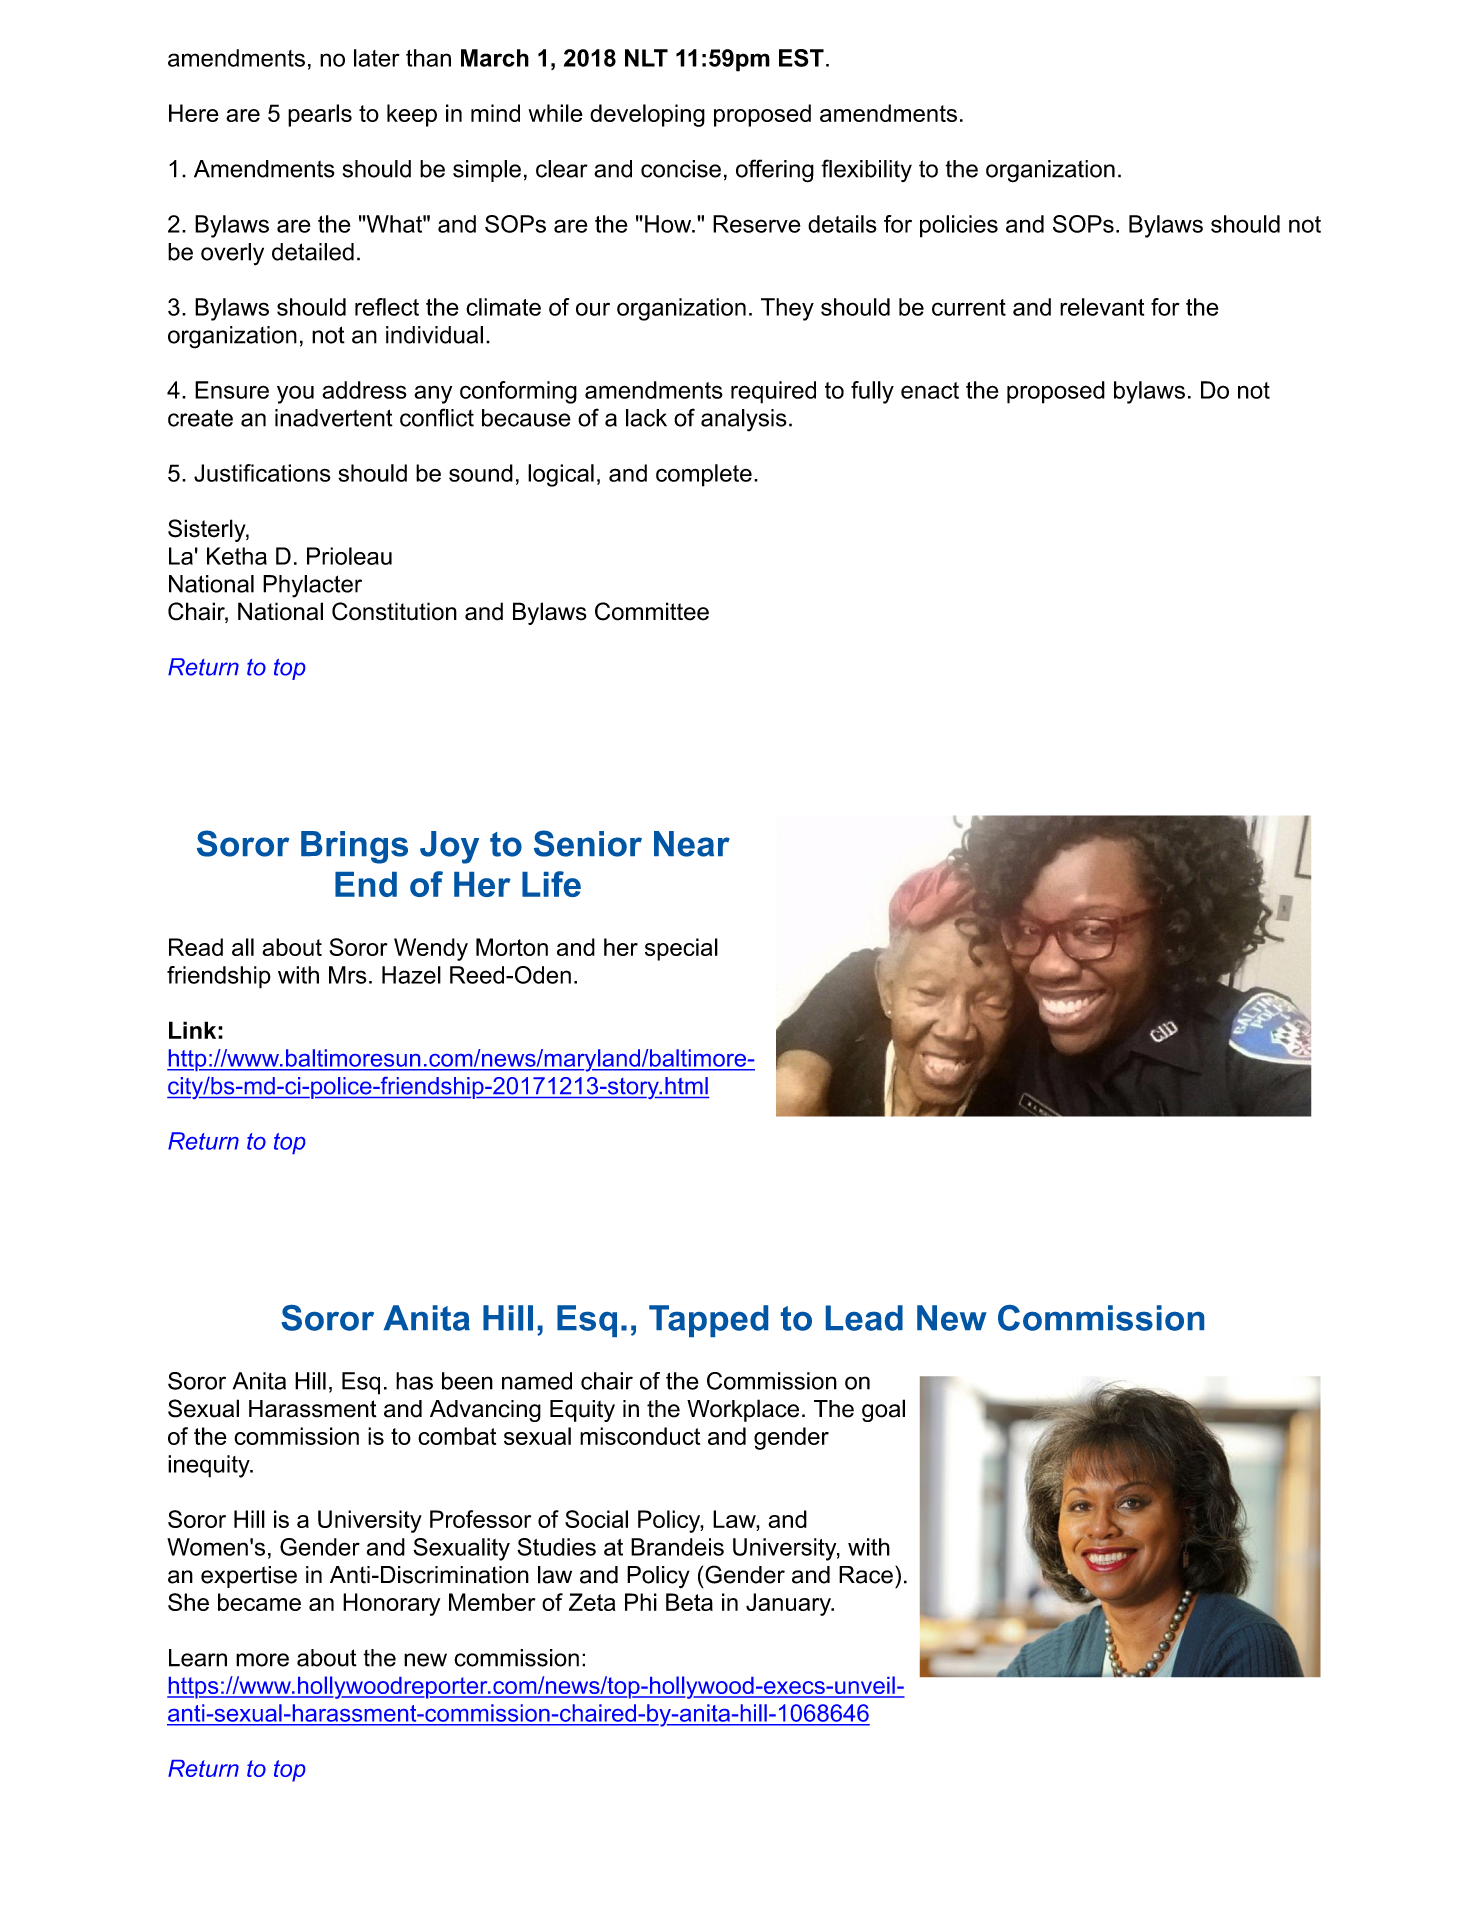 This image has width=1482, height=1918. What do you see at coordinates (692, 844) in the image?
I see `Near` at bounding box center [692, 844].
